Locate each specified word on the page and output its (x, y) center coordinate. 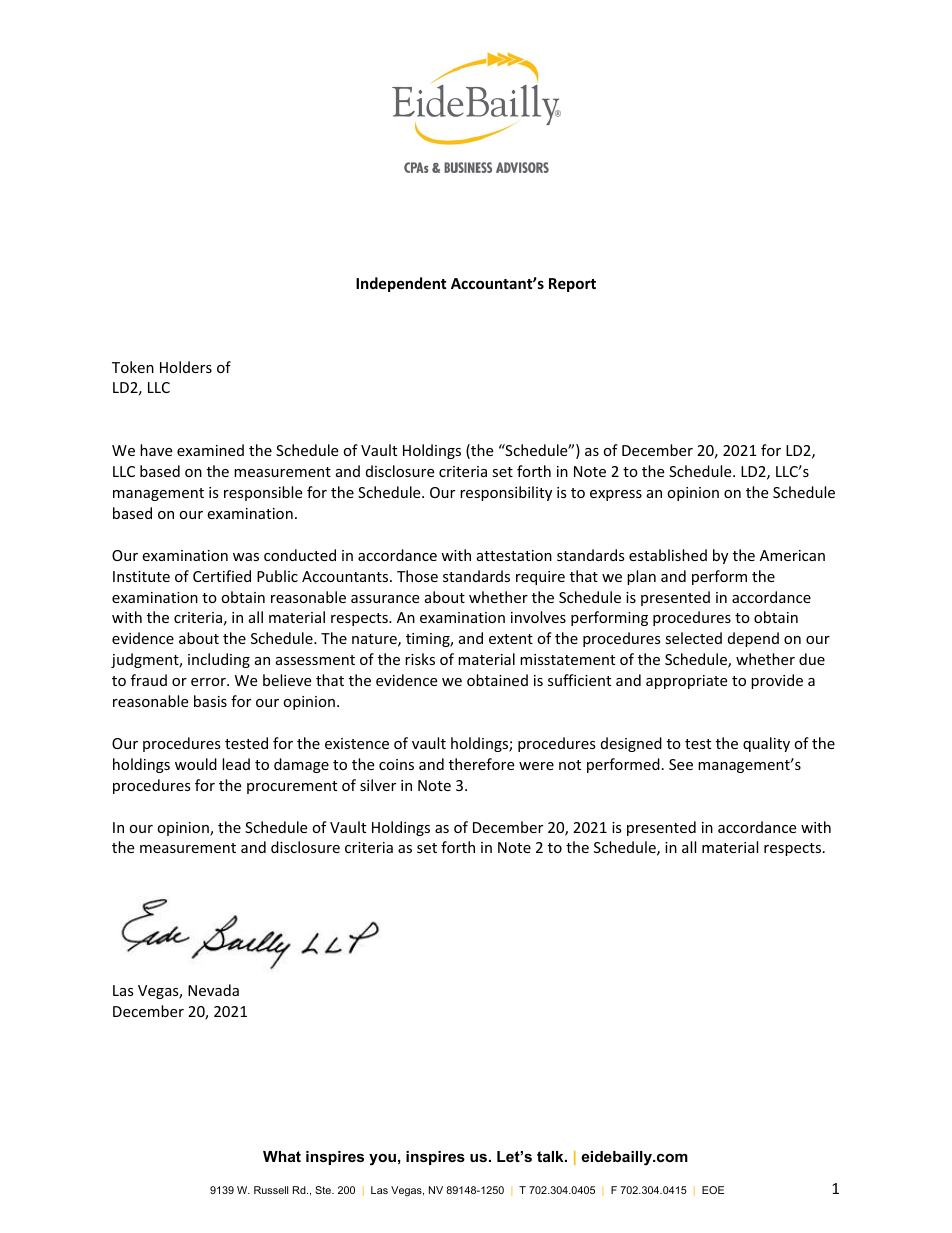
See (681, 764)
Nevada (213, 990)
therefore (481, 764)
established (668, 555)
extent (511, 639)
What (282, 1156)
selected (693, 638)
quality (766, 744)
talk (551, 1156)
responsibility (506, 493)
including (219, 660)
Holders (186, 367)
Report (572, 285)
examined (210, 450)
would (196, 764)
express (616, 495)
